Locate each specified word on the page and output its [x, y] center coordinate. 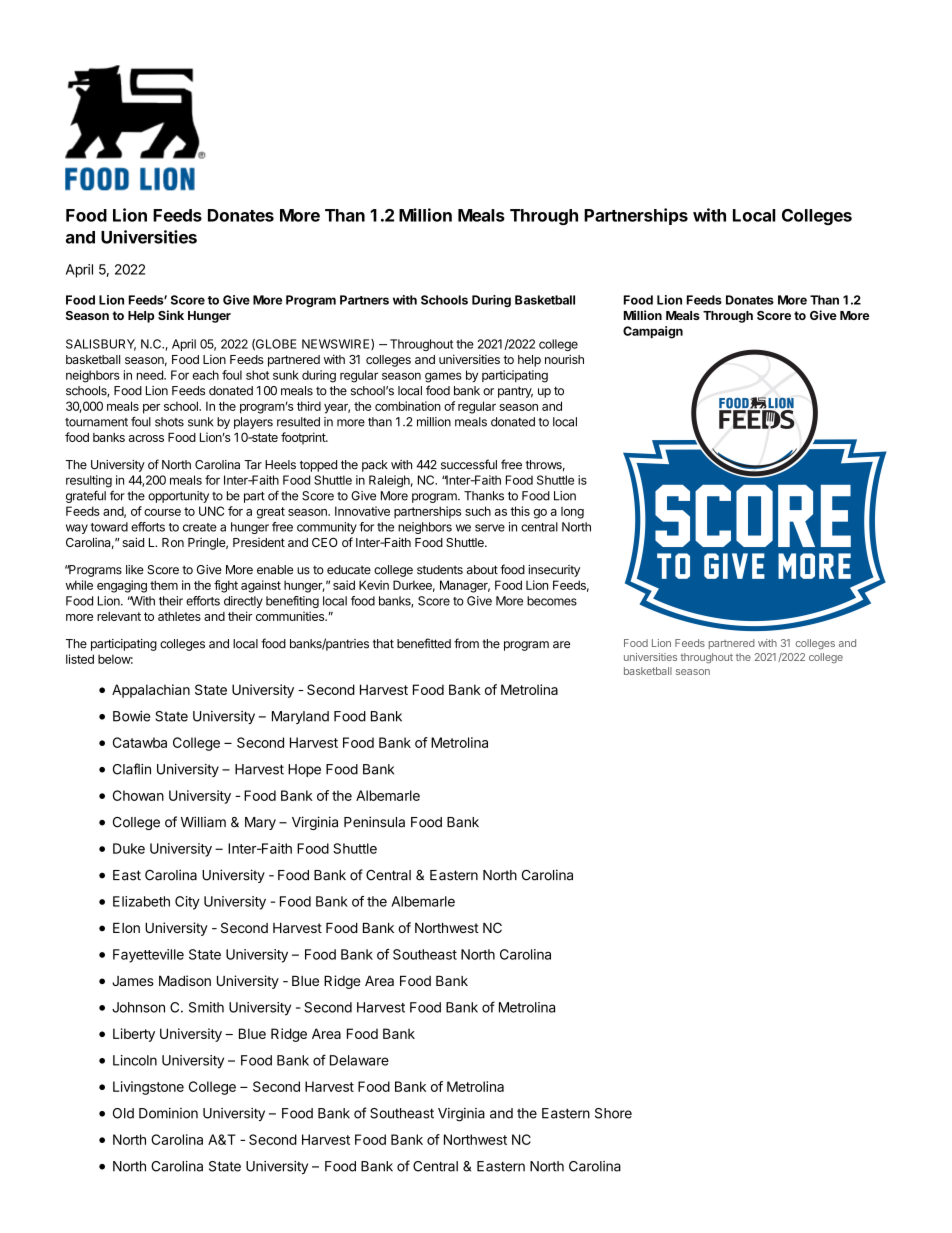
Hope [304, 770]
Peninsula [374, 822]
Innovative [362, 511]
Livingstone [148, 1088]
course [162, 512]
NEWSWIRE [337, 344]
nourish [564, 359]
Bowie [131, 716]
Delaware [359, 1060]
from [466, 643]
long [572, 513]
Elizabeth [141, 901]
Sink [171, 315]
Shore [613, 1113]
